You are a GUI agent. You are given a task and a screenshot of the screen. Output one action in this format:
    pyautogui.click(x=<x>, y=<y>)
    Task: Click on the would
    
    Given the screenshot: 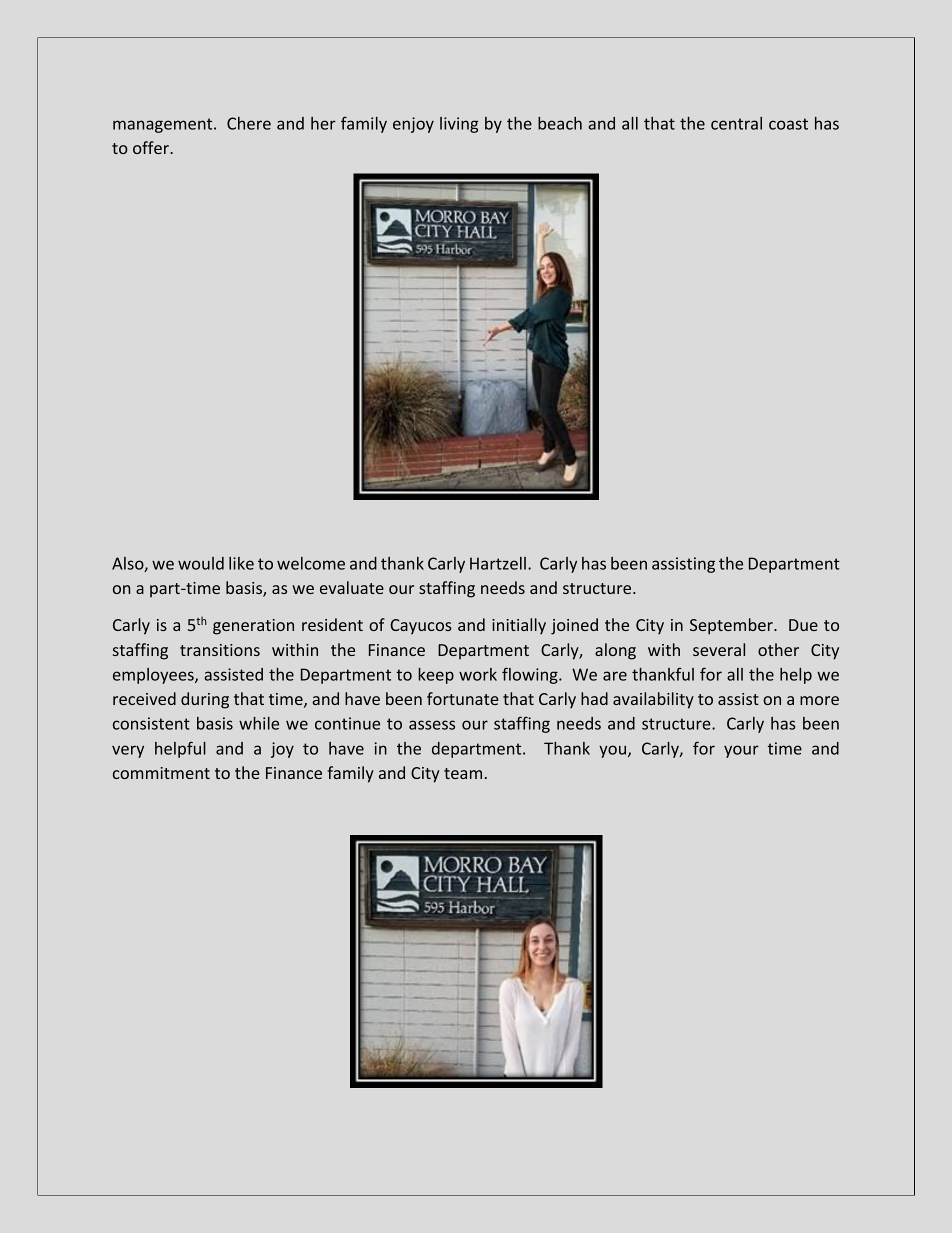 What is the action you would take?
    pyautogui.click(x=201, y=563)
